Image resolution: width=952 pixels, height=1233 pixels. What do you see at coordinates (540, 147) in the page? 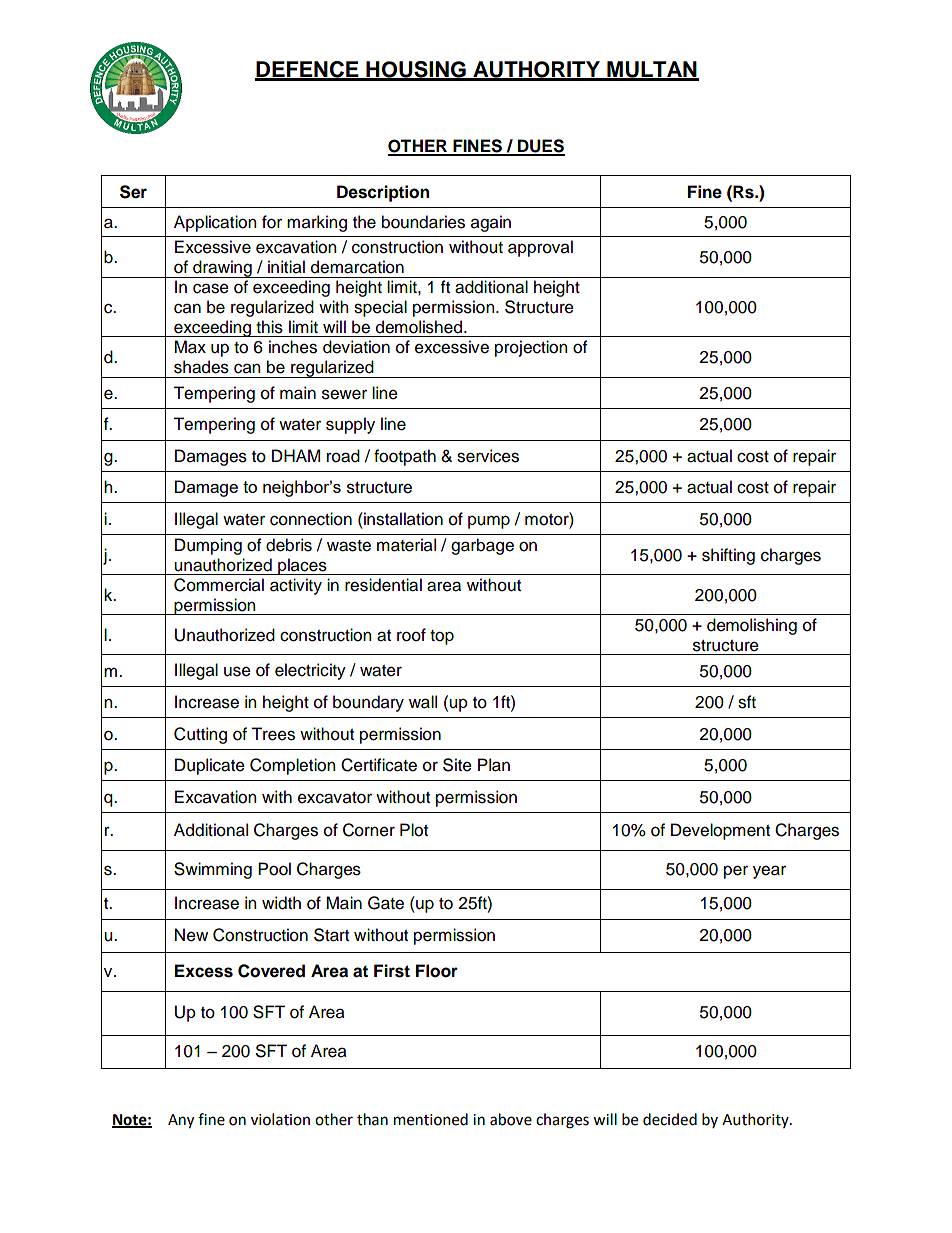
I see `DUES` at bounding box center [540, 147].
